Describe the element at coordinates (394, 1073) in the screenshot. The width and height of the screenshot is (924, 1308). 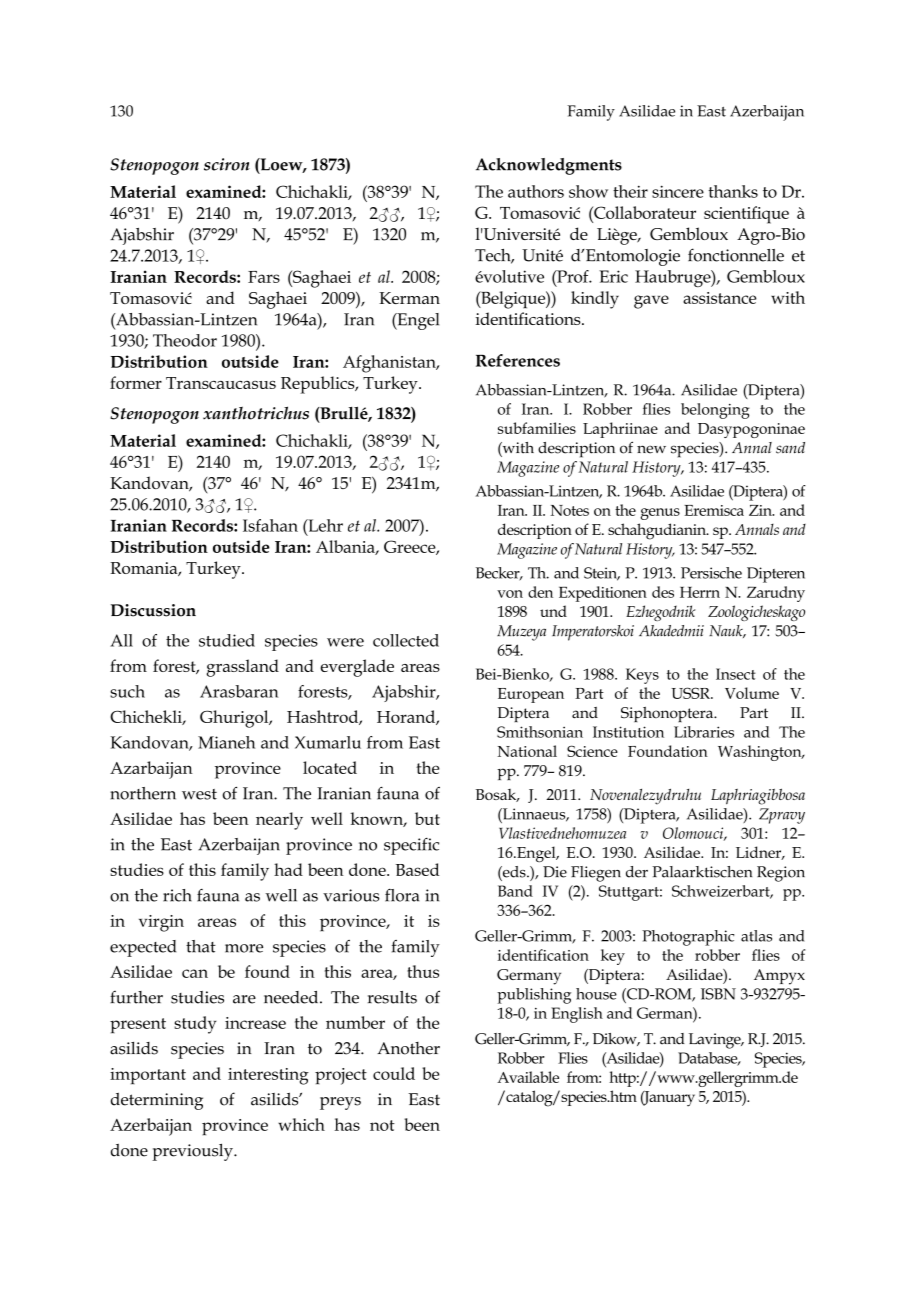
I see `could` at that location.
